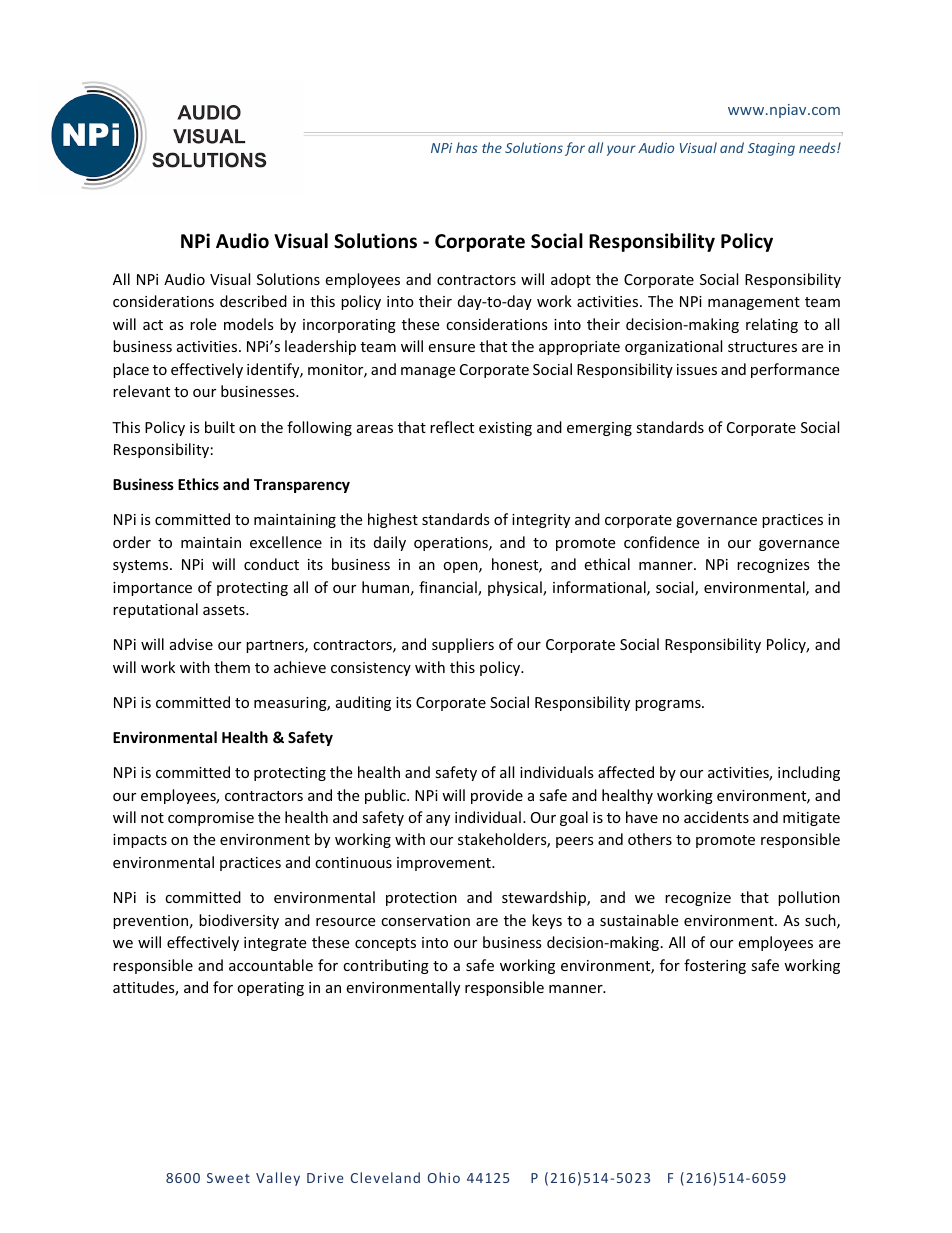 This screenshot has height=1233, width=952. Describe the element at coordinates (444, 1177) in the screenshot. I see `Ohio` at that location.
